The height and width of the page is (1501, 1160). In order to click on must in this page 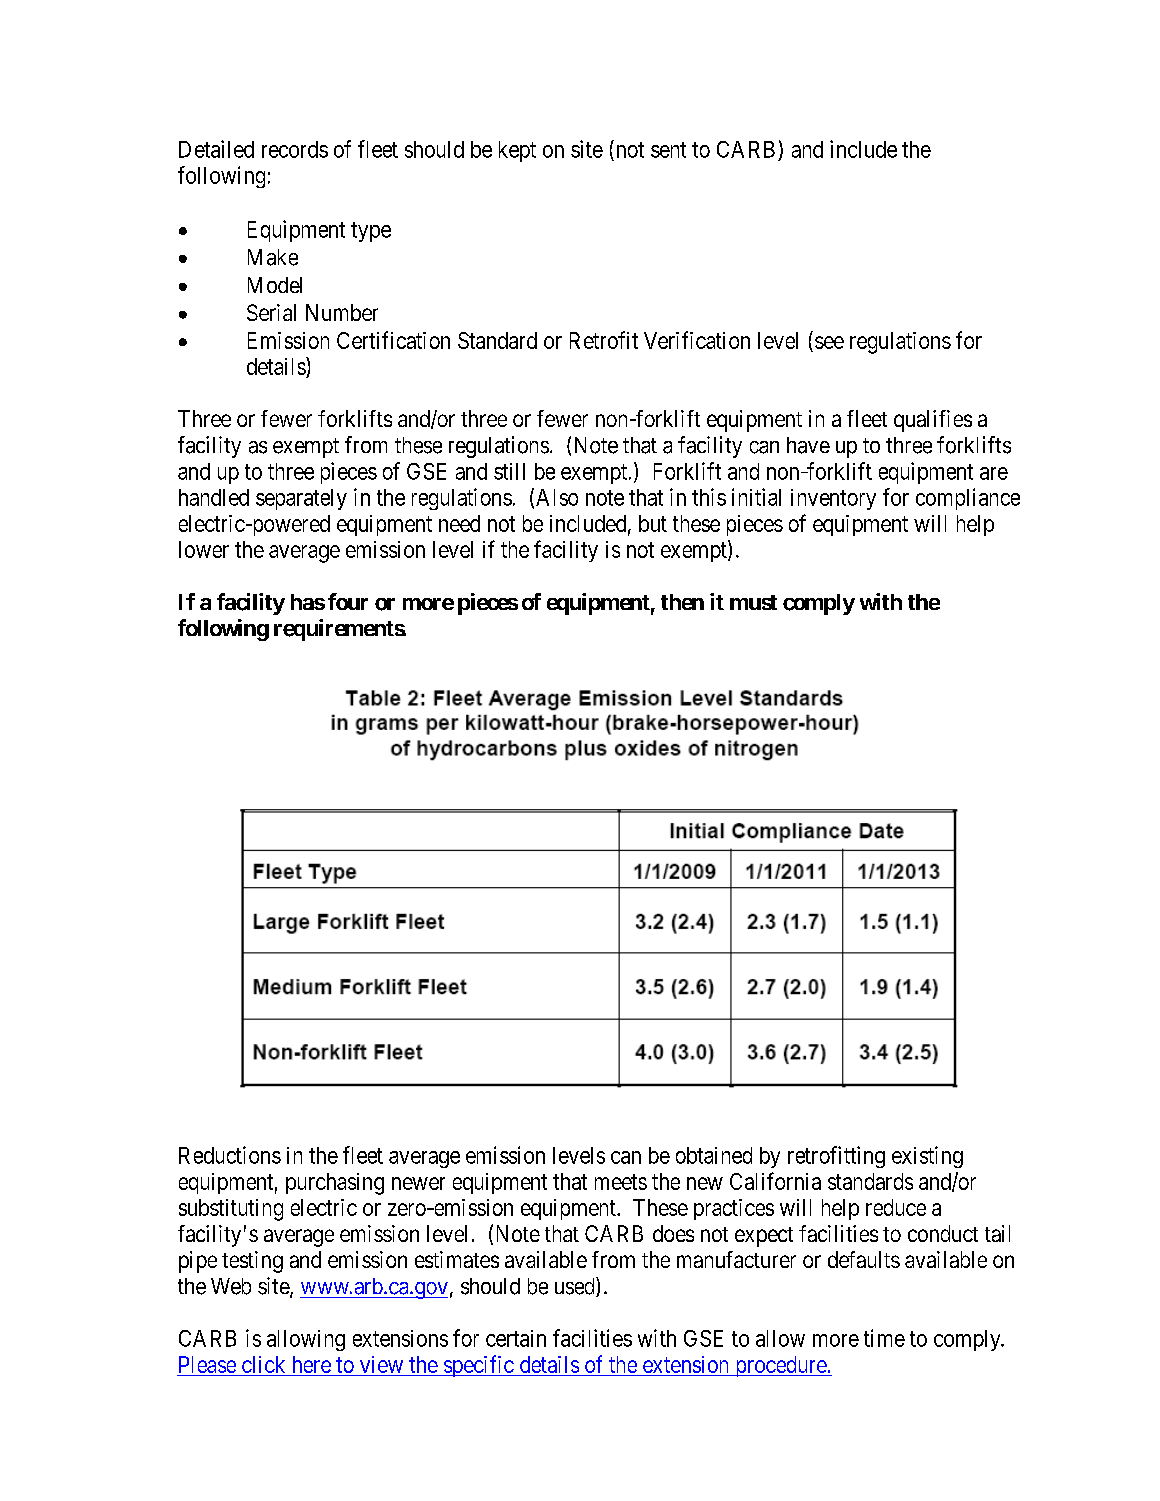, I will do `click(753, 602)`.
